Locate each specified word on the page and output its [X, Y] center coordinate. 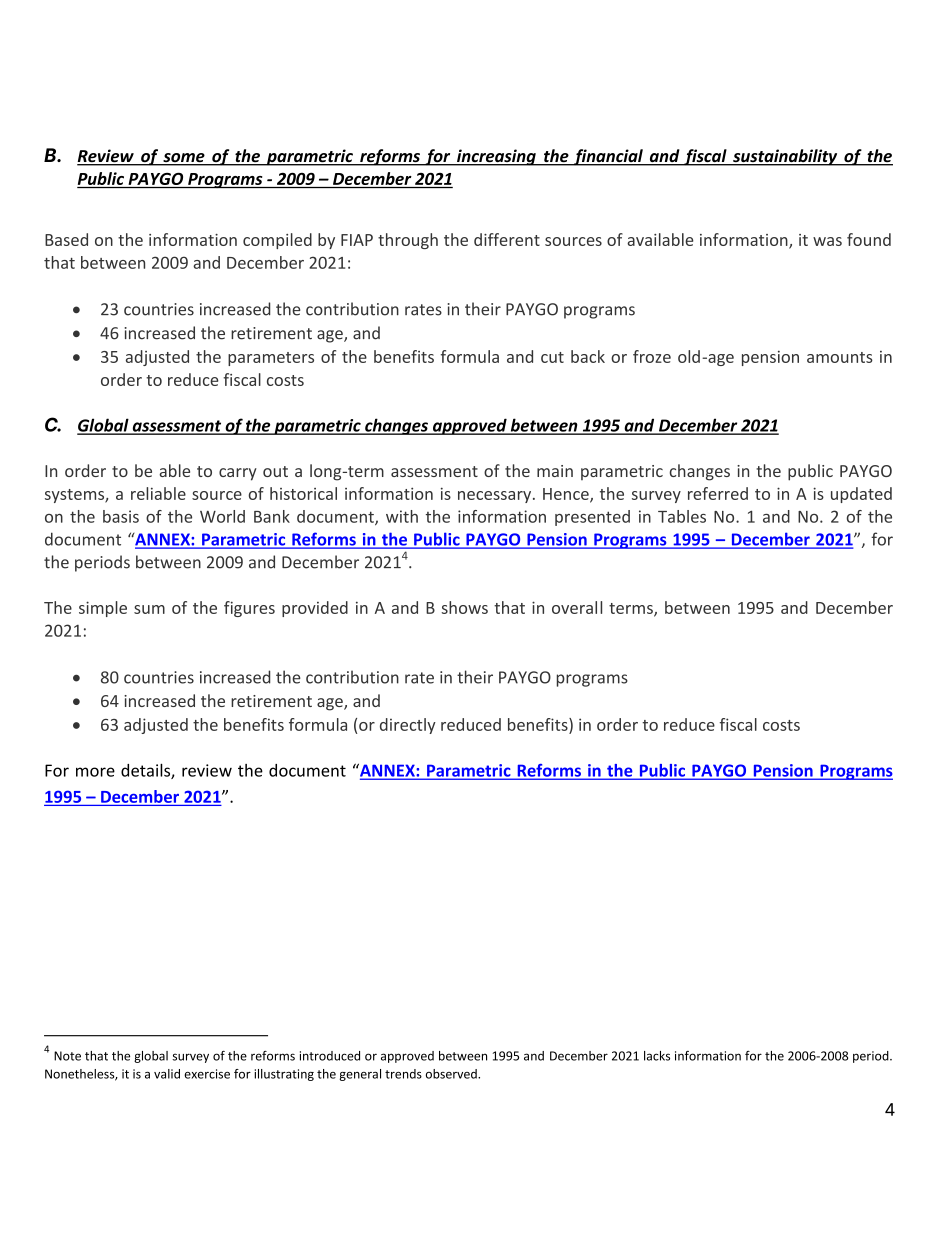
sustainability [785, 157]
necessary [496, 497]
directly [408, 726]
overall [577, 607]
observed [452, 1074]
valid [167, 1074]
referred [718, 493]
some [184, 159]
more [95, 772]
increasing [496, 157]
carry [238, 474]
